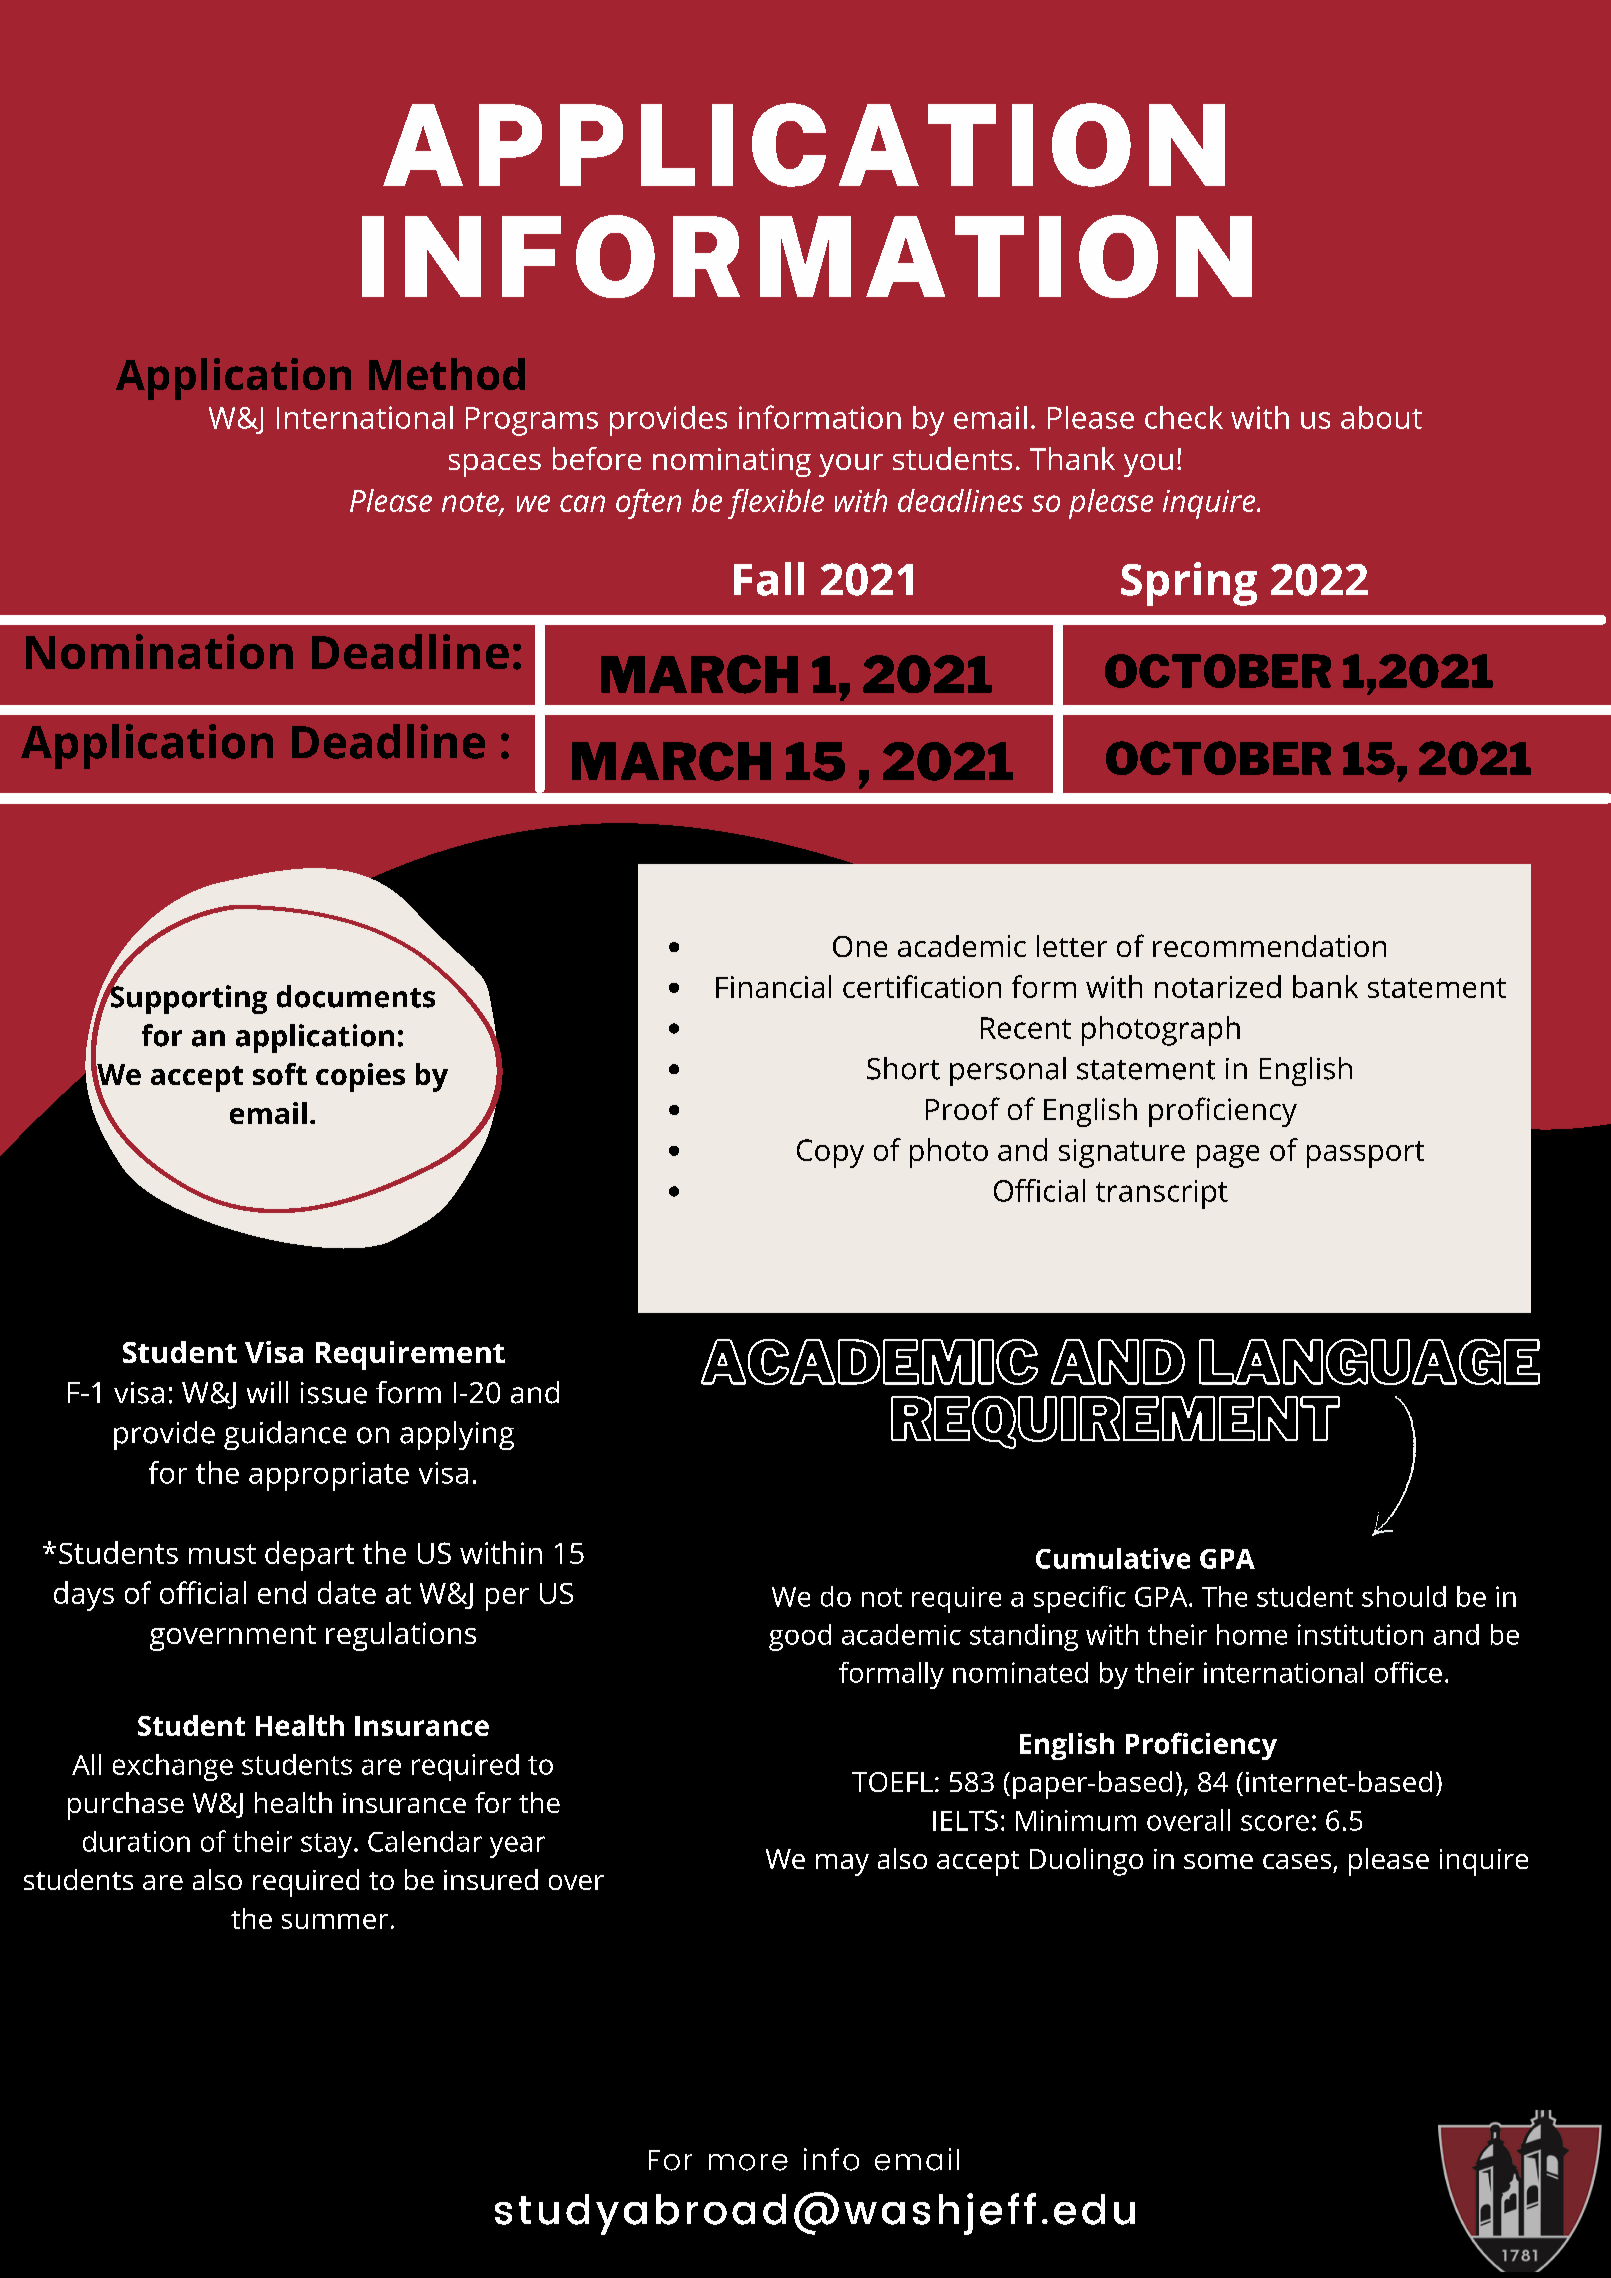 Image resolution: width=1611 pixels, height=2278 pixels. What do you see at coordinates (267, 1392) in the document?
I see `will` at bounding box center [267, 1392].
